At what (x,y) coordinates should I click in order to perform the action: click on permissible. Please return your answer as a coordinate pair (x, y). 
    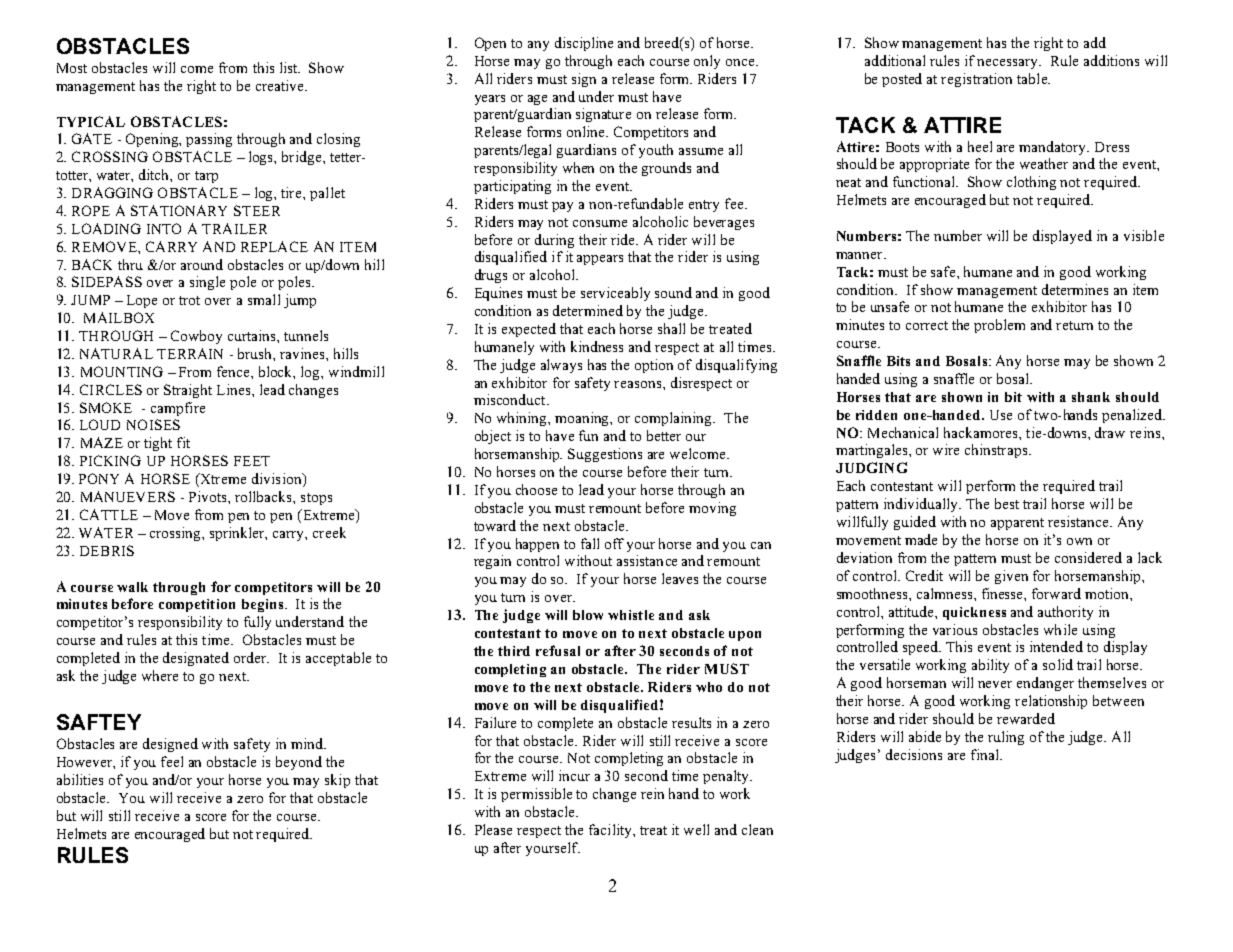
    Looking at the image, I should click on (536, 795).
